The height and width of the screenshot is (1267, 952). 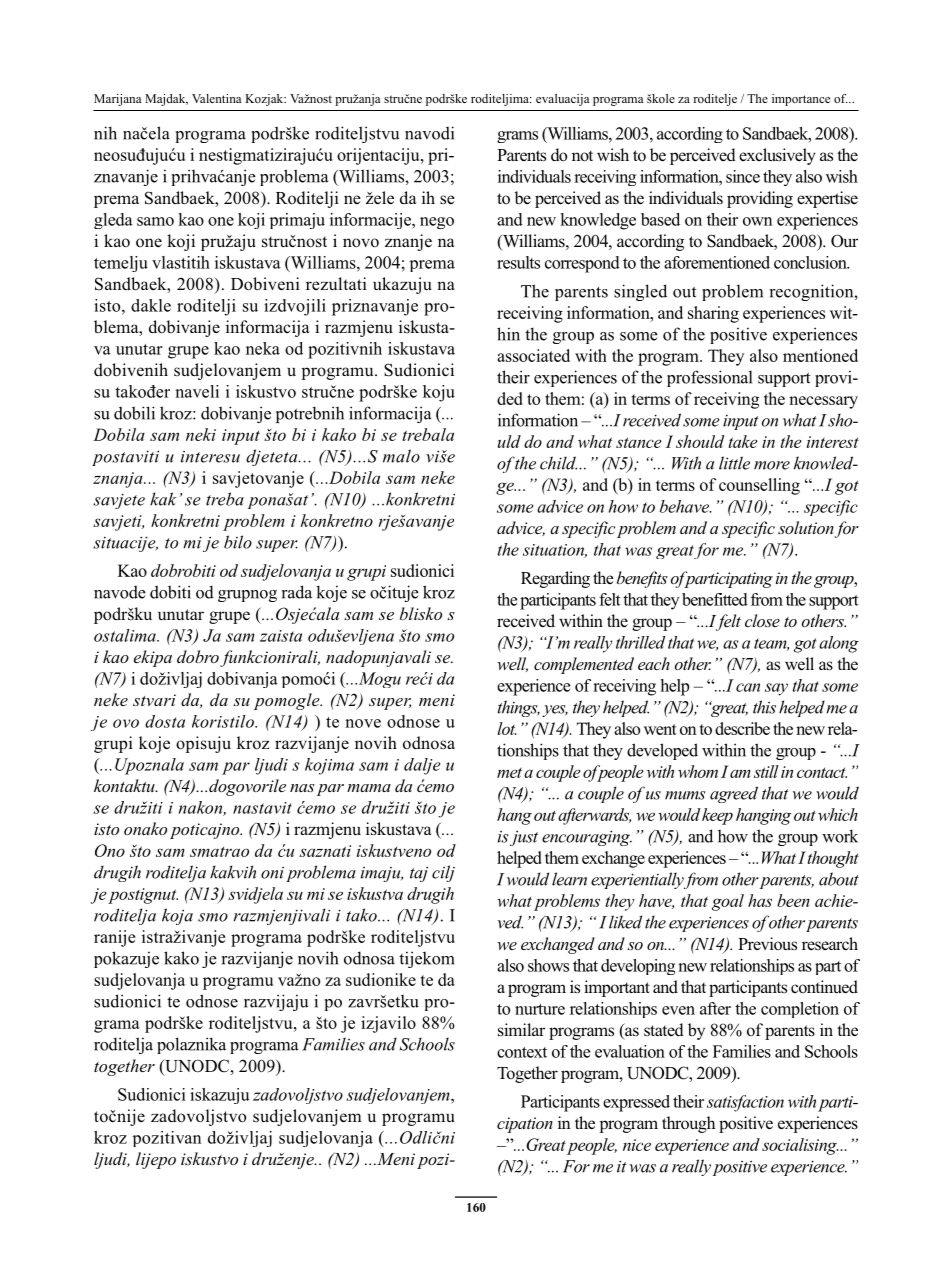 I want to click on agreed, so click(x=734, y=794).
